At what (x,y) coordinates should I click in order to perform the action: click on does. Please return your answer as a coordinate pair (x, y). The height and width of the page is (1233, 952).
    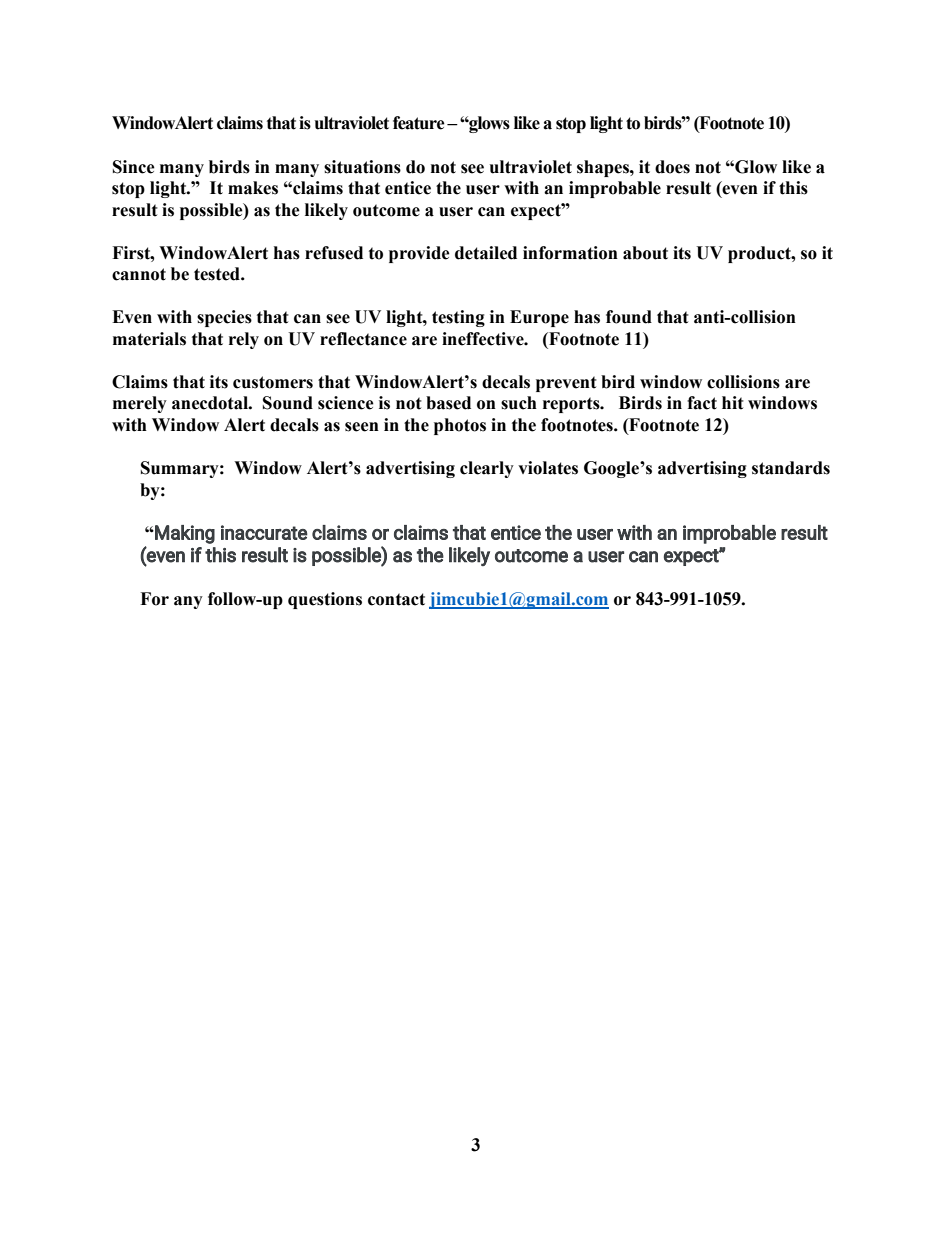
    Looking at the image, I should click on (672, 167).
